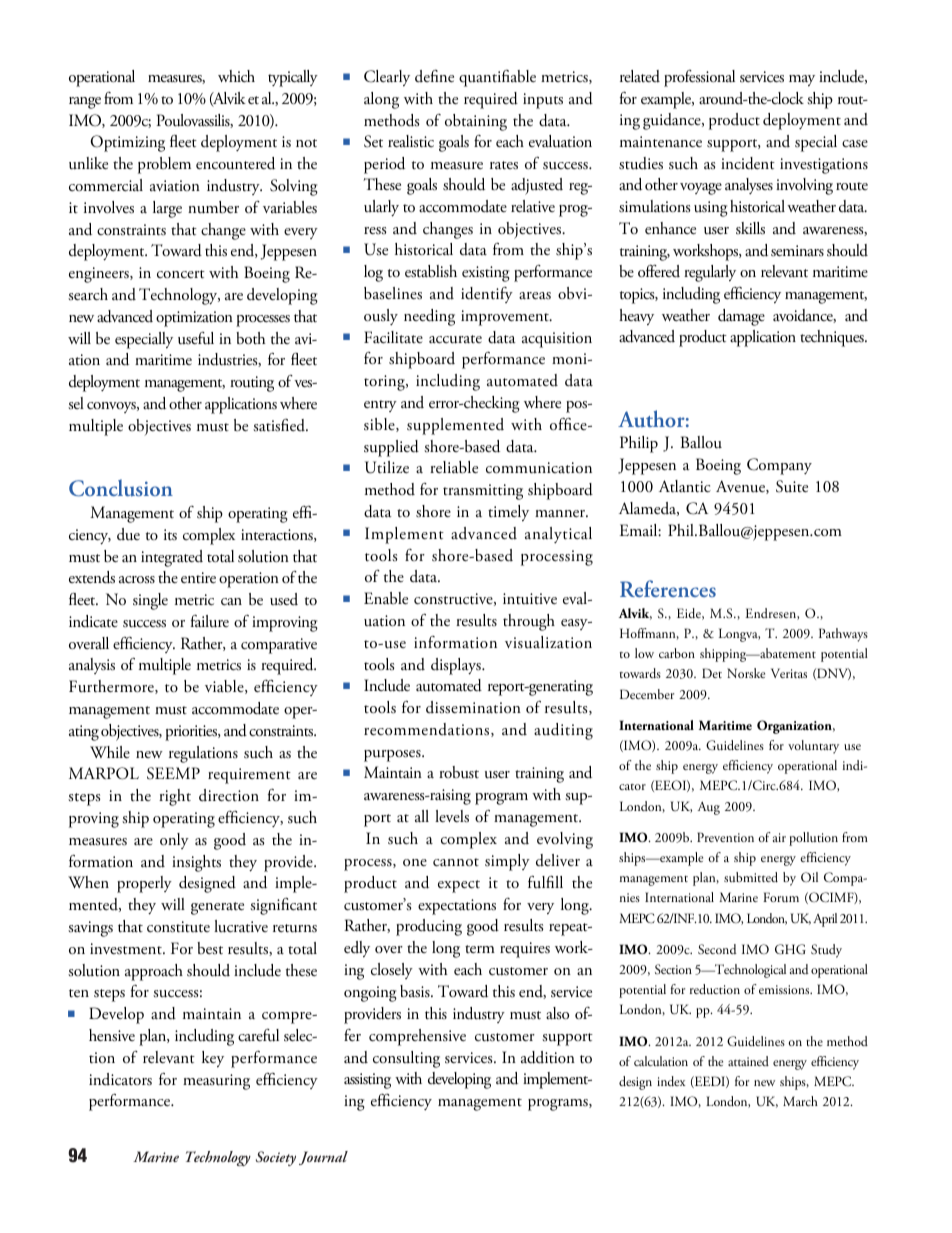 The height and width of the document is (1233, 952). What do you see at coordinates (456, 862) in the document?
I see `cannot` at bounding box center [456, 862].
